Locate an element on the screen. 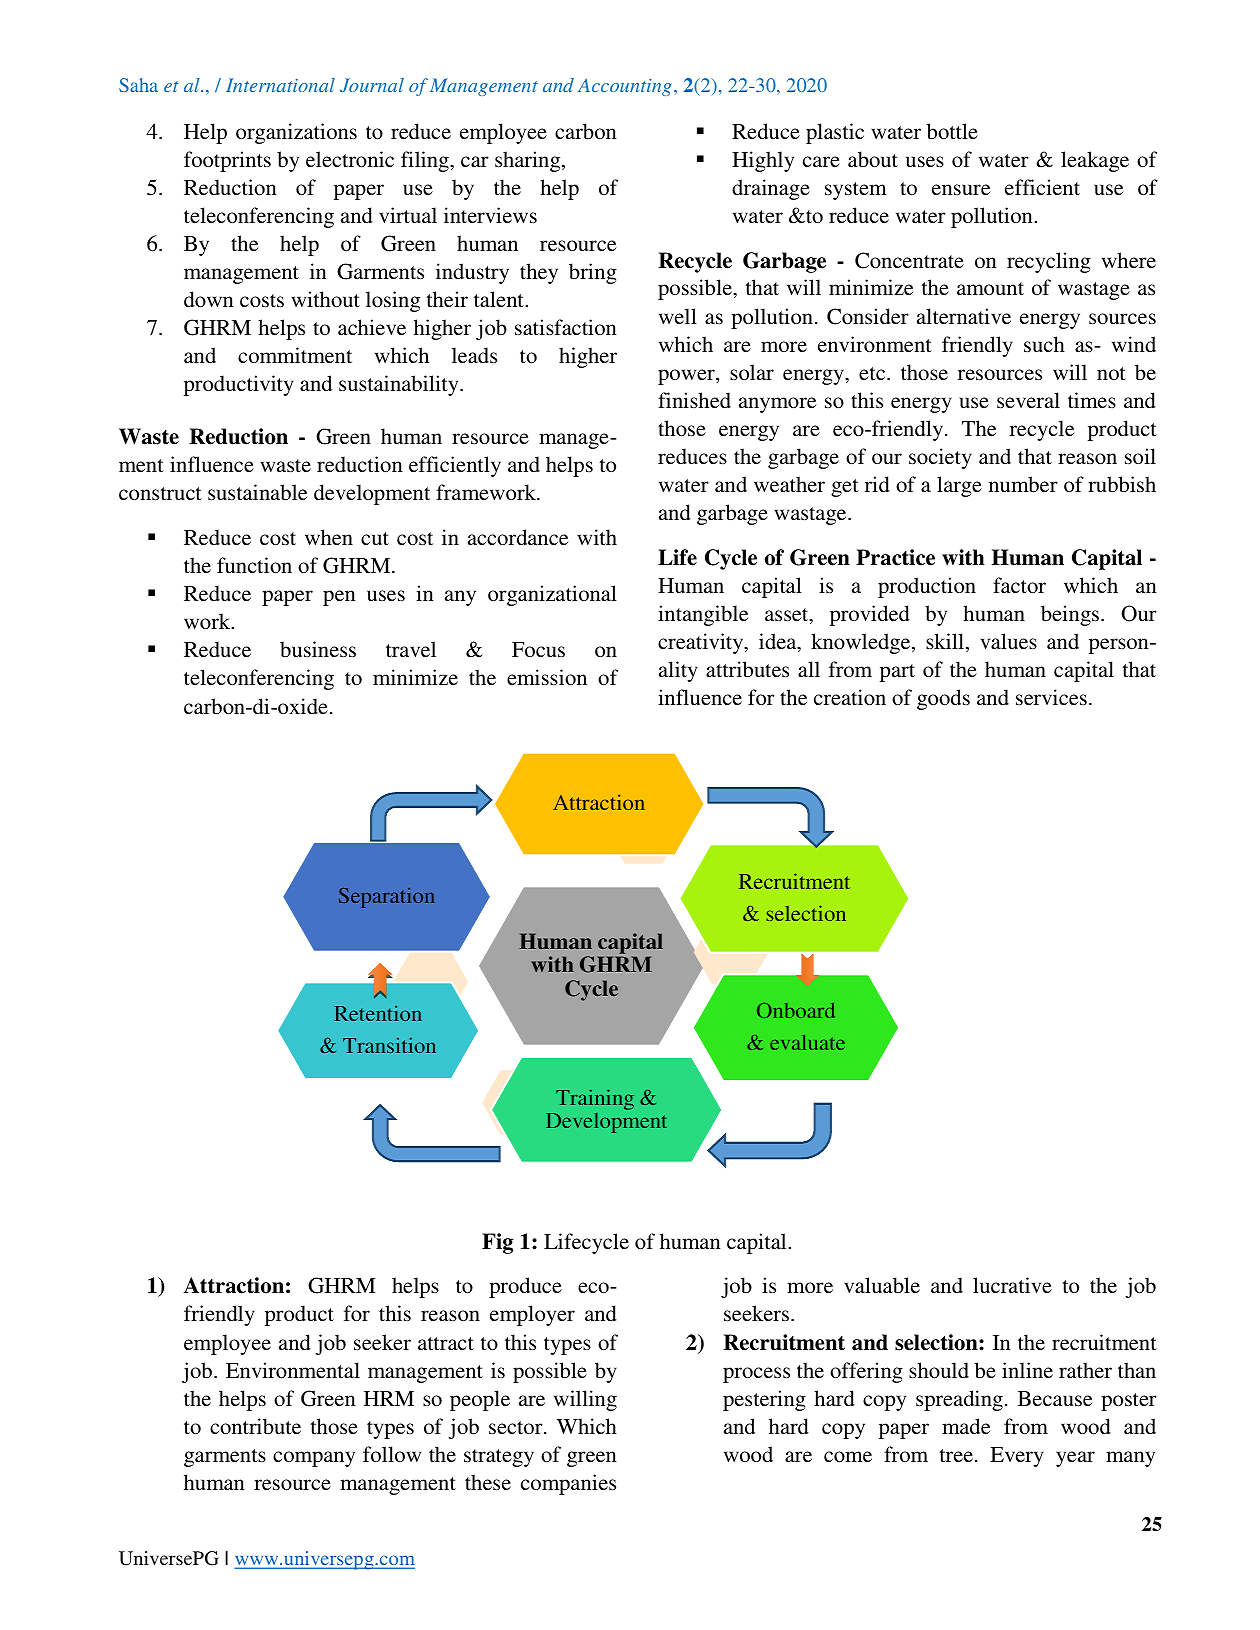 The image size is (1260, 1630). organizations is located at coordinates (296, 133).
